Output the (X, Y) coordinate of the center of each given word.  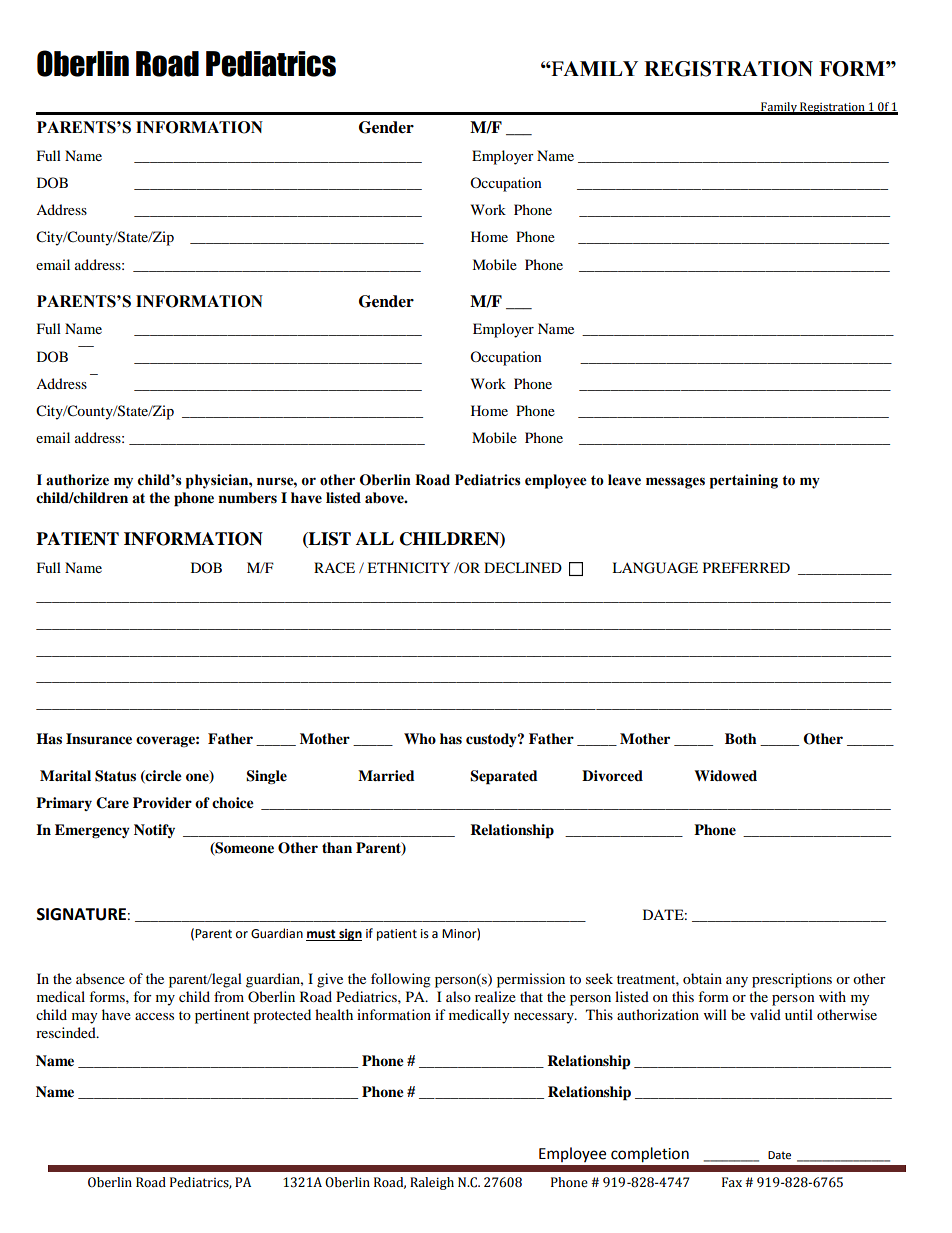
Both (741, 738)
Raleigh (432, 1183)
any (737, 982)
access (154, 1016)
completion (650, 1155)
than (337, 847)
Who (420, 738)
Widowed (725, 776)
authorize (77, 480)
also (458, 996)
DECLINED (523, 568)
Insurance (99, 739)
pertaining (744, 481)
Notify (154, 831)
